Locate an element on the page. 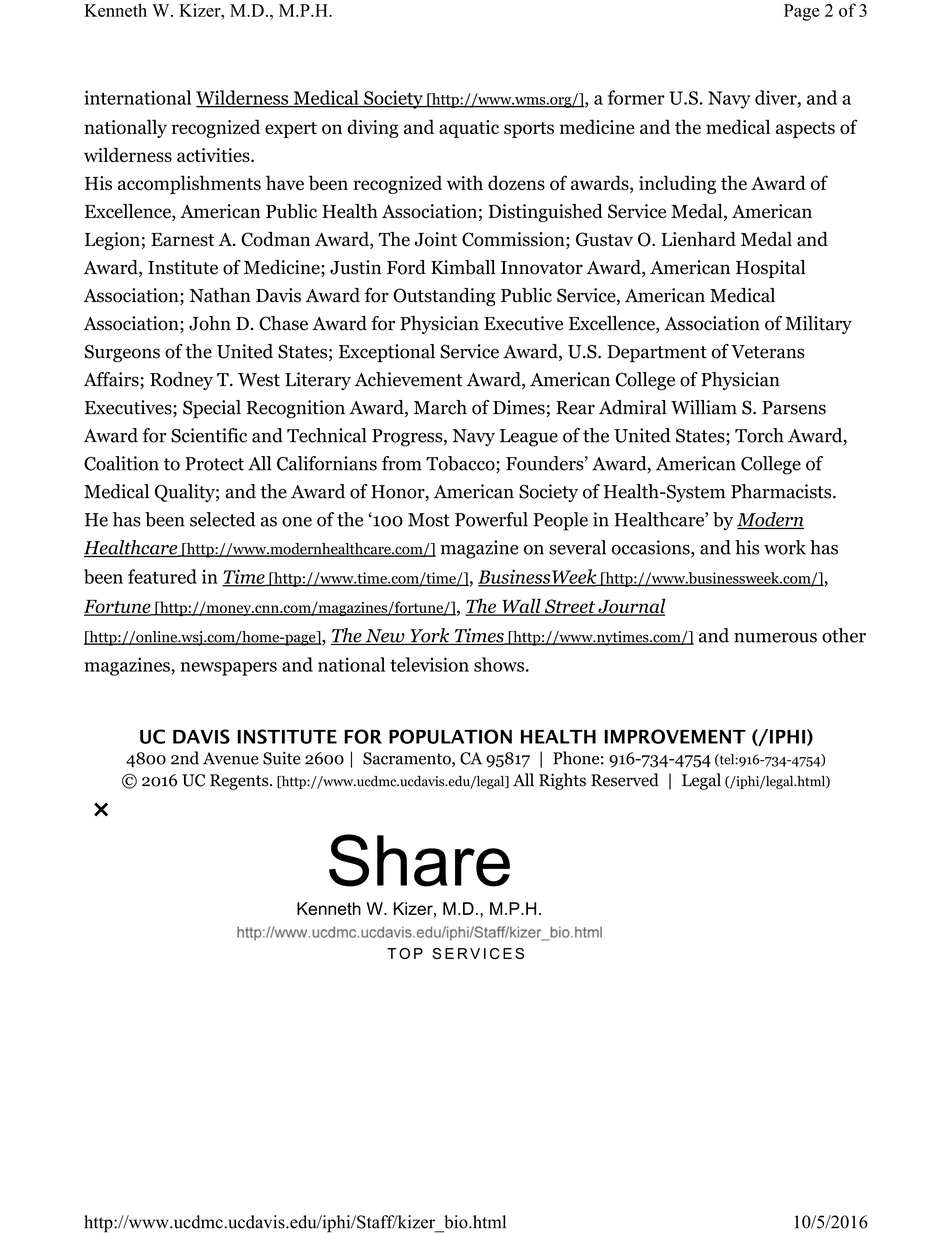  aspects is located at coordinates (805, 130).
